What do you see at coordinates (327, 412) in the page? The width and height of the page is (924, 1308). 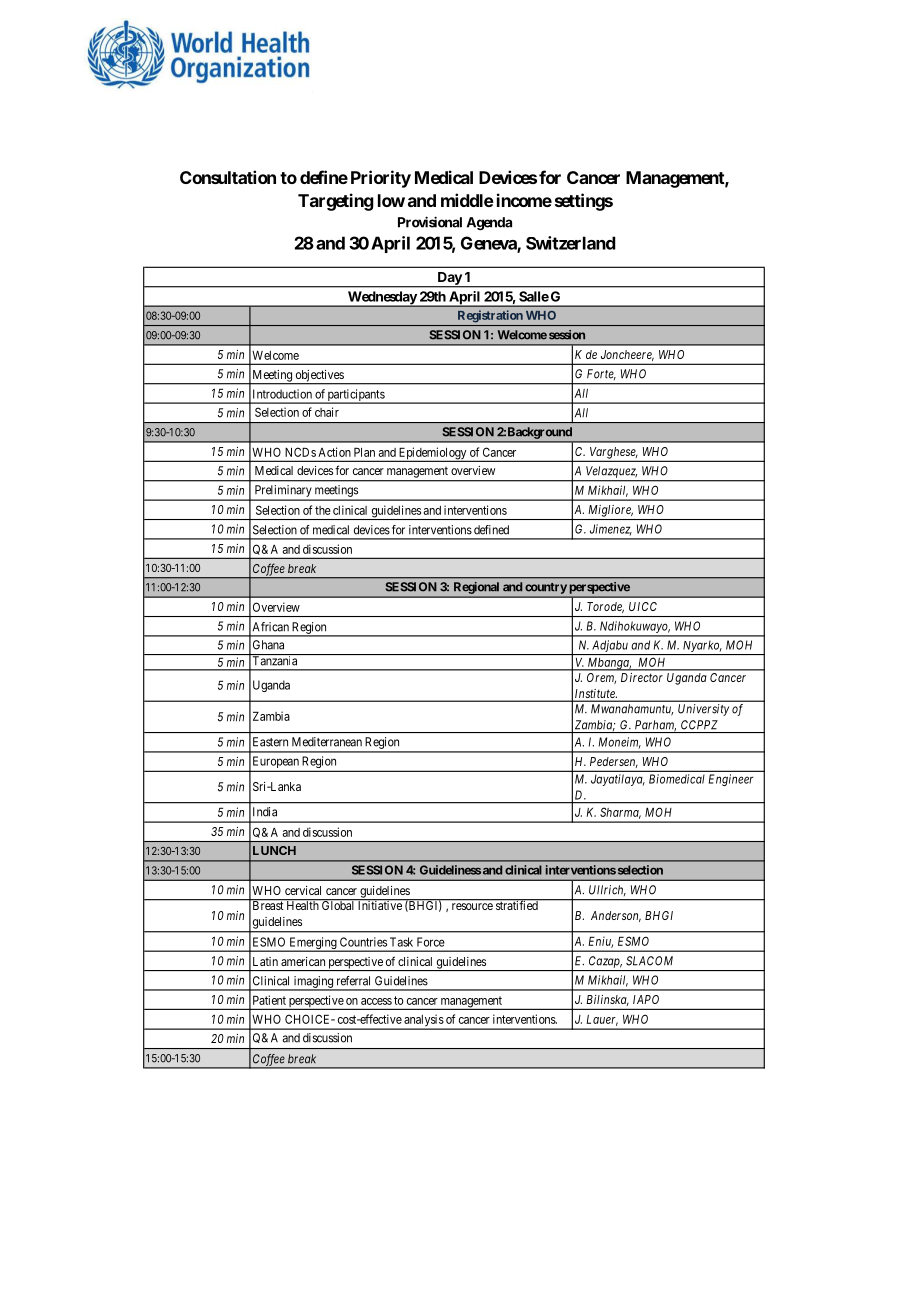 I see `chair` at bounding box center [327, 412].
